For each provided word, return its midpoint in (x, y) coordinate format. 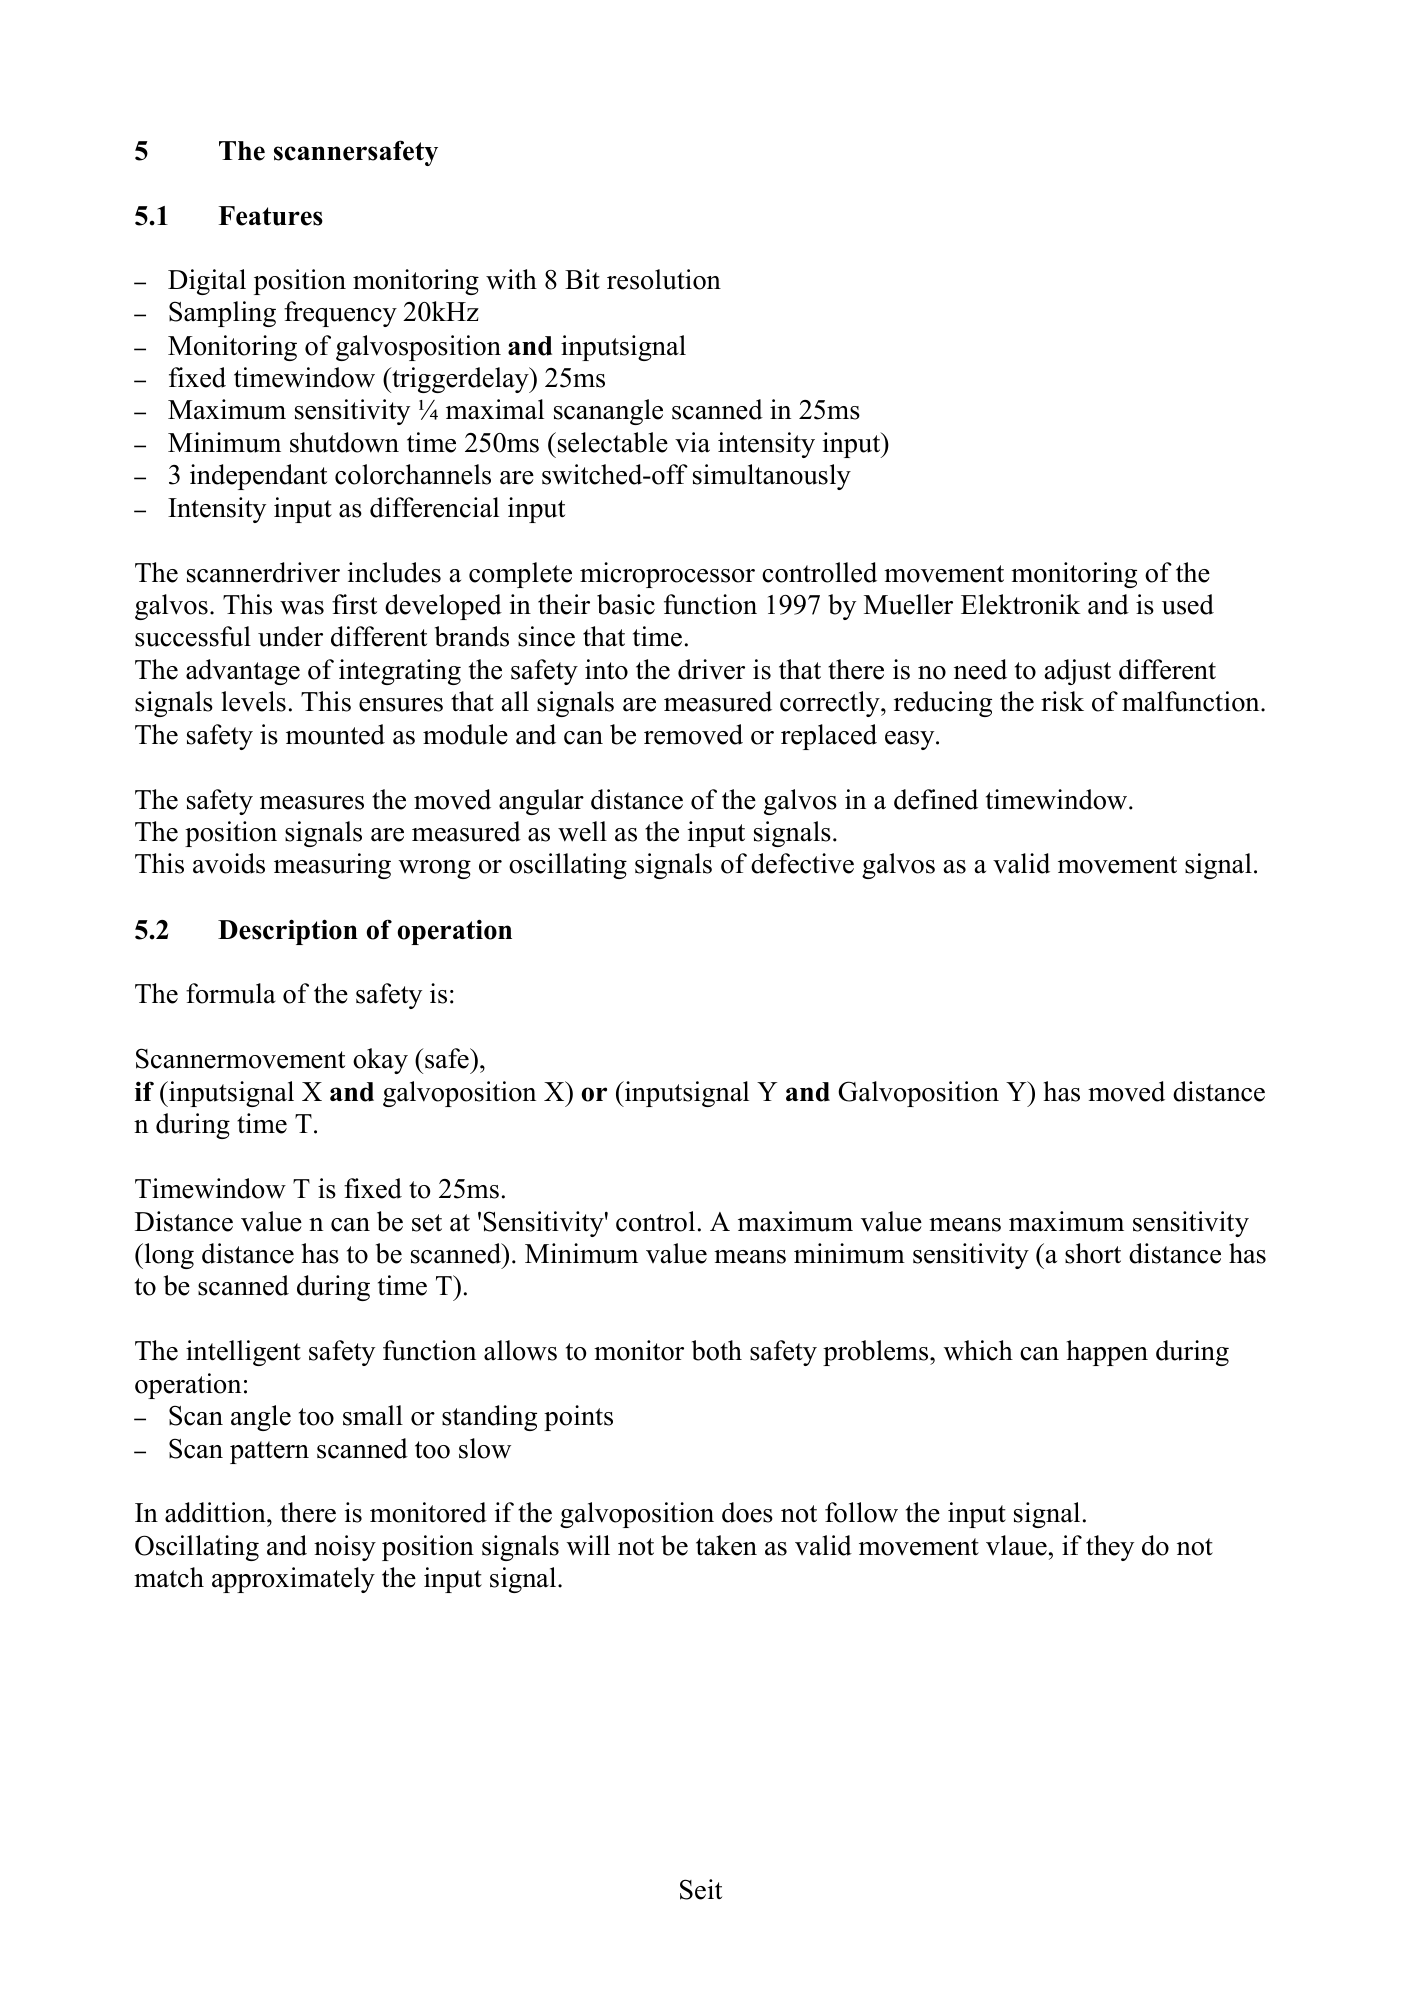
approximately (293, 1580)
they (1110, 1548)
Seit (701, 1889)
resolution (664, 279)
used (1188, 604)
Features (271, 216)
